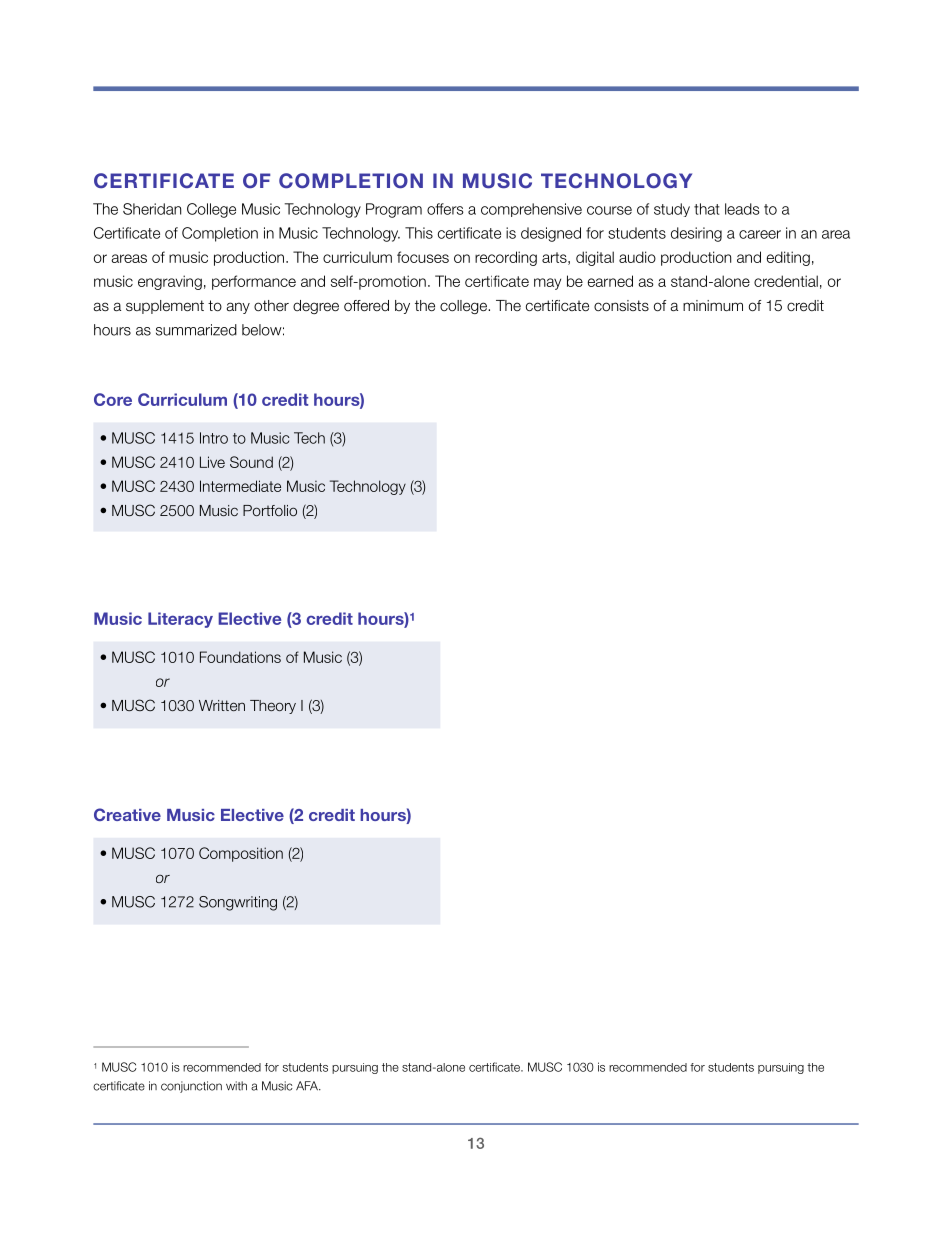 The width and height of the screenshot is (952, 1233). I want to click on This, so click(419, 233).
